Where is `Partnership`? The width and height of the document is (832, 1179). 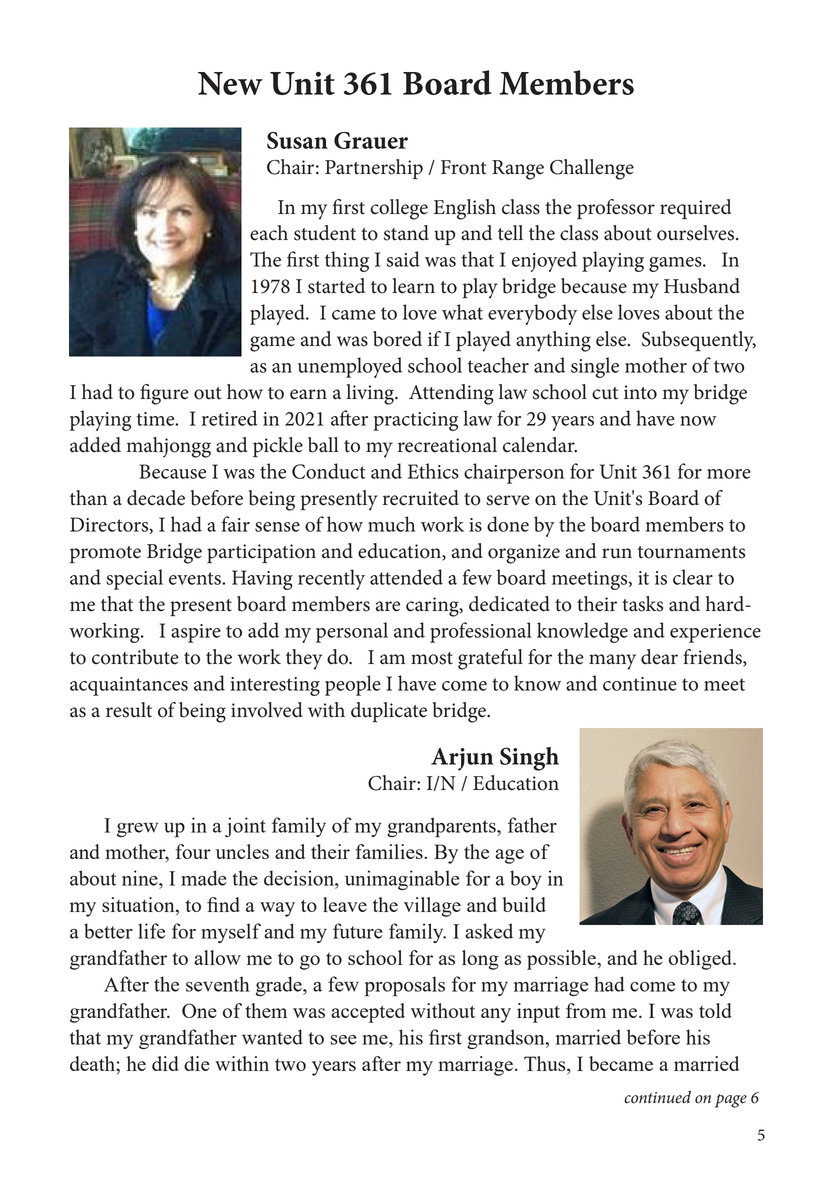 Partnership is located at coordinates (374, 169).
